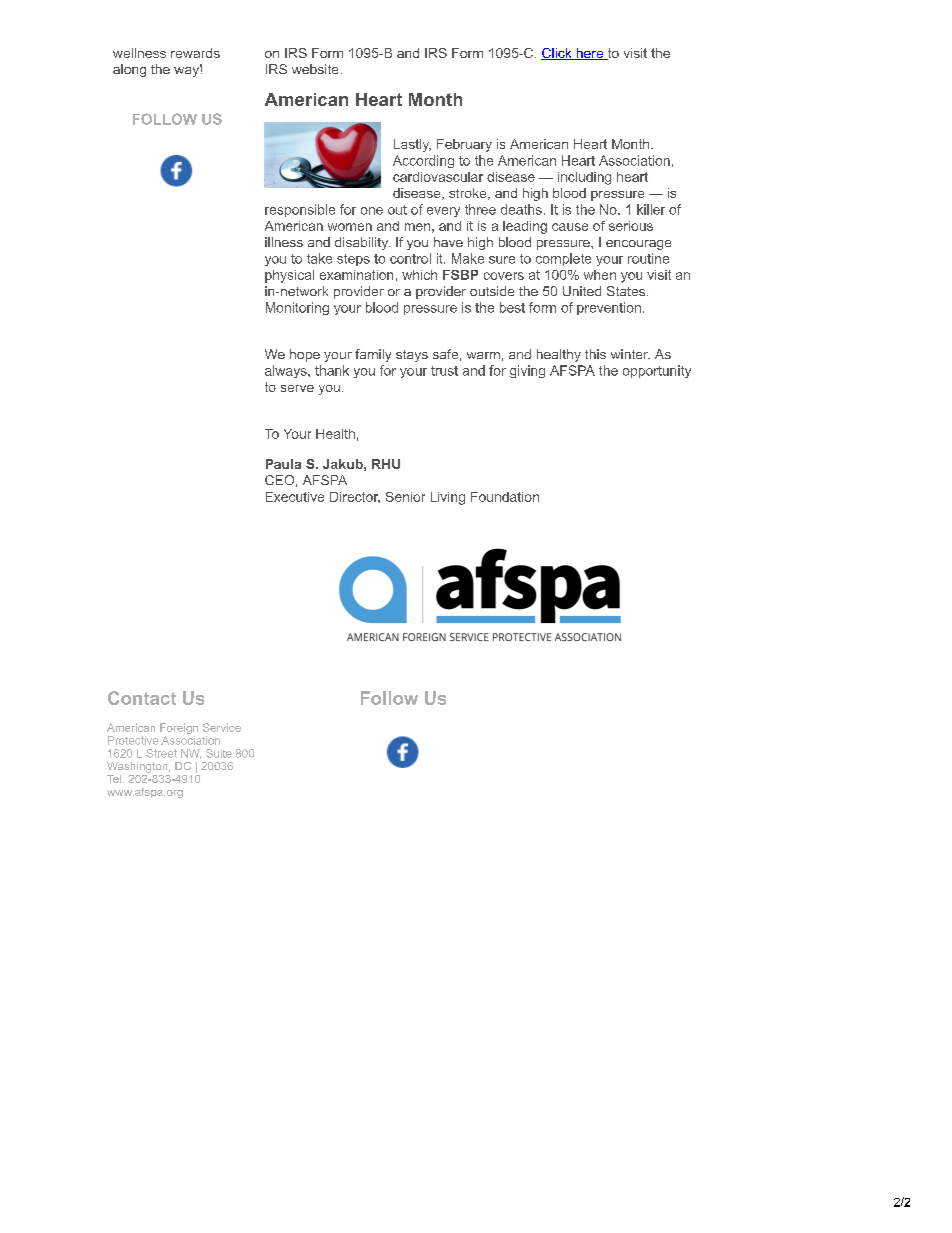  What do you see at coordinates (595, 354) in the screenshot?
I see `this` at bounding box center [595, 354].
